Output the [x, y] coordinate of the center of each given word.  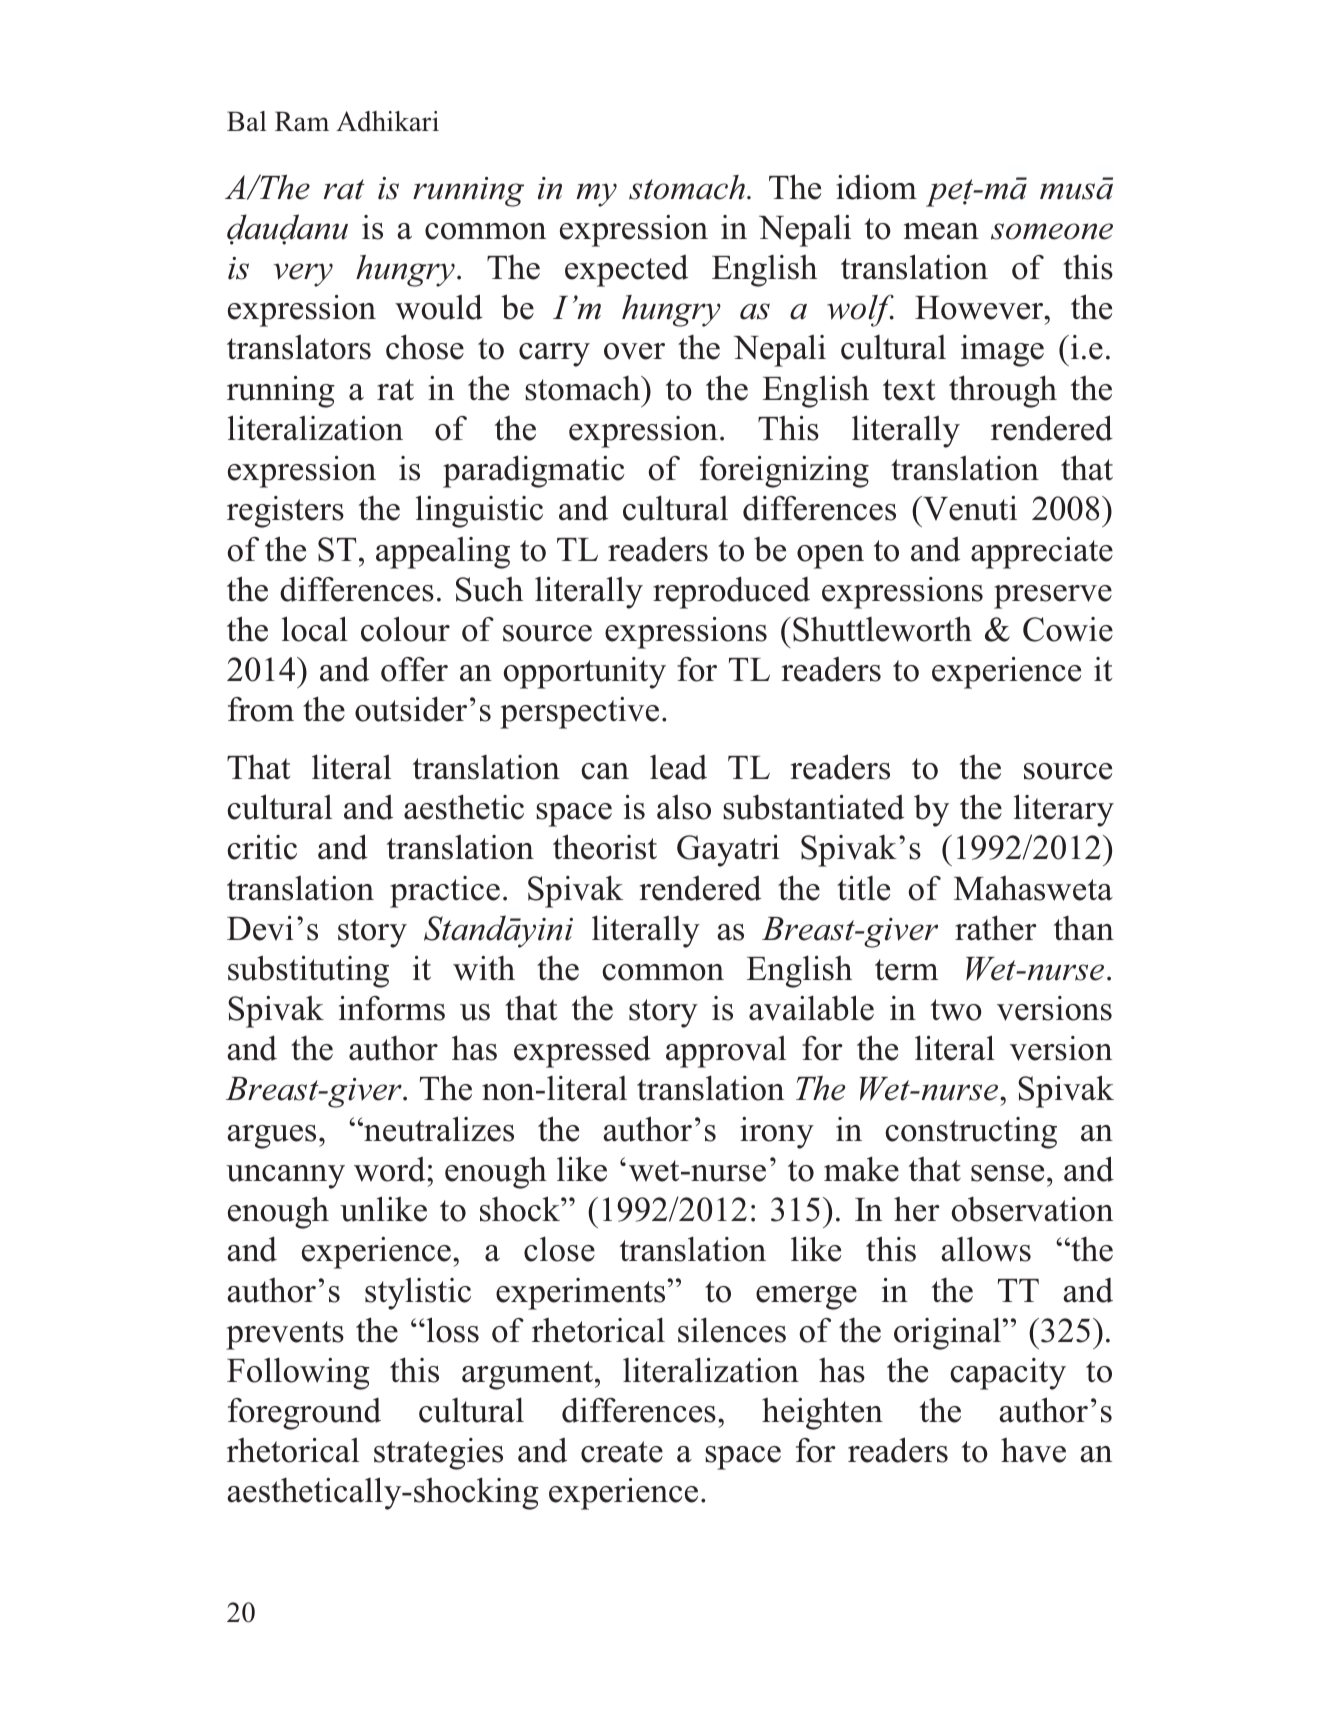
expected [626, 271]
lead [678, 767]
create [622, 1452]
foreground [304, 1414]
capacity [1008, 1374]
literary [1064, 810]
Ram [302, 121]
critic [262, 847]
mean [941, 231]
